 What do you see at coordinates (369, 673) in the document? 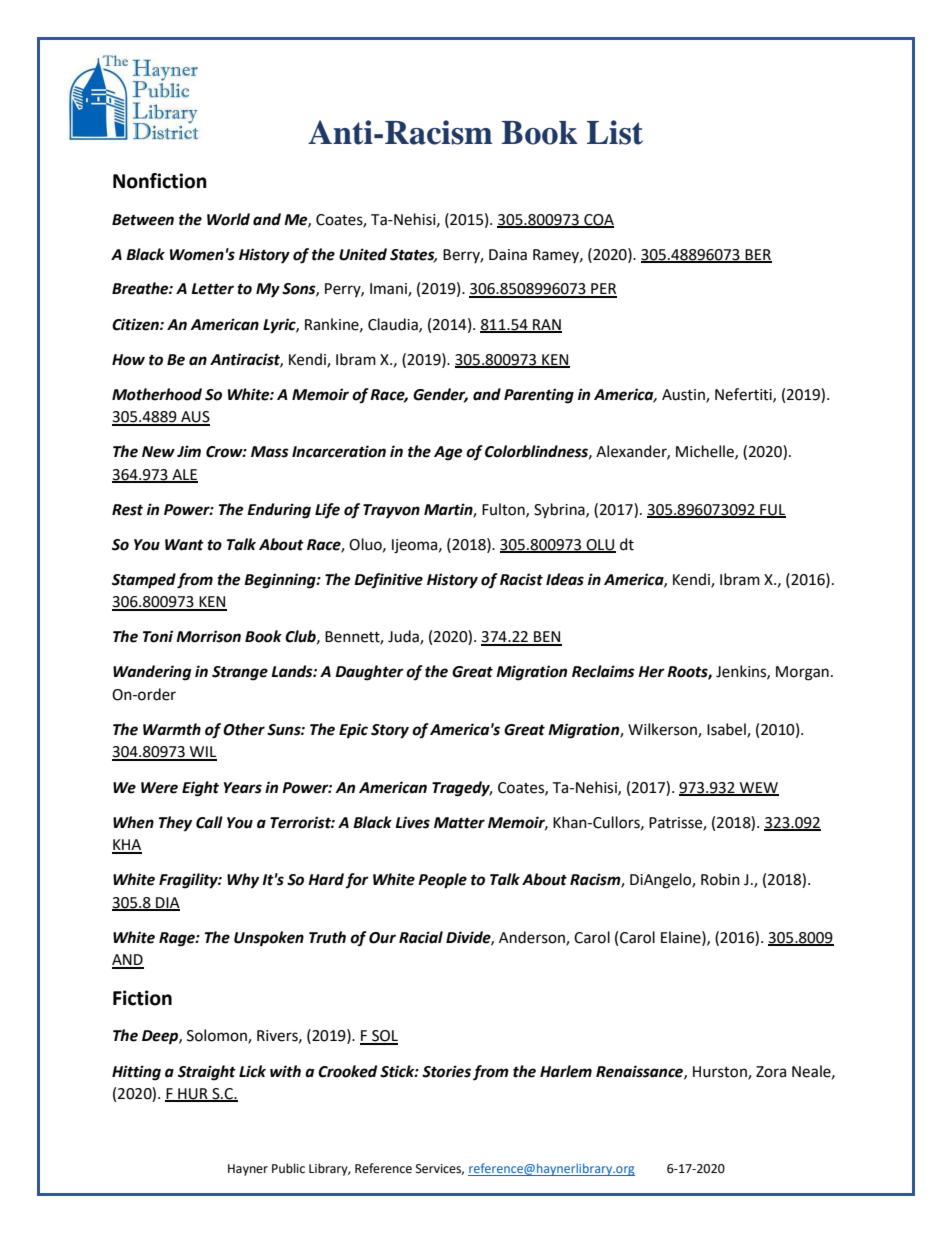
I see `Daughter` at bounding box center [369, 673].
